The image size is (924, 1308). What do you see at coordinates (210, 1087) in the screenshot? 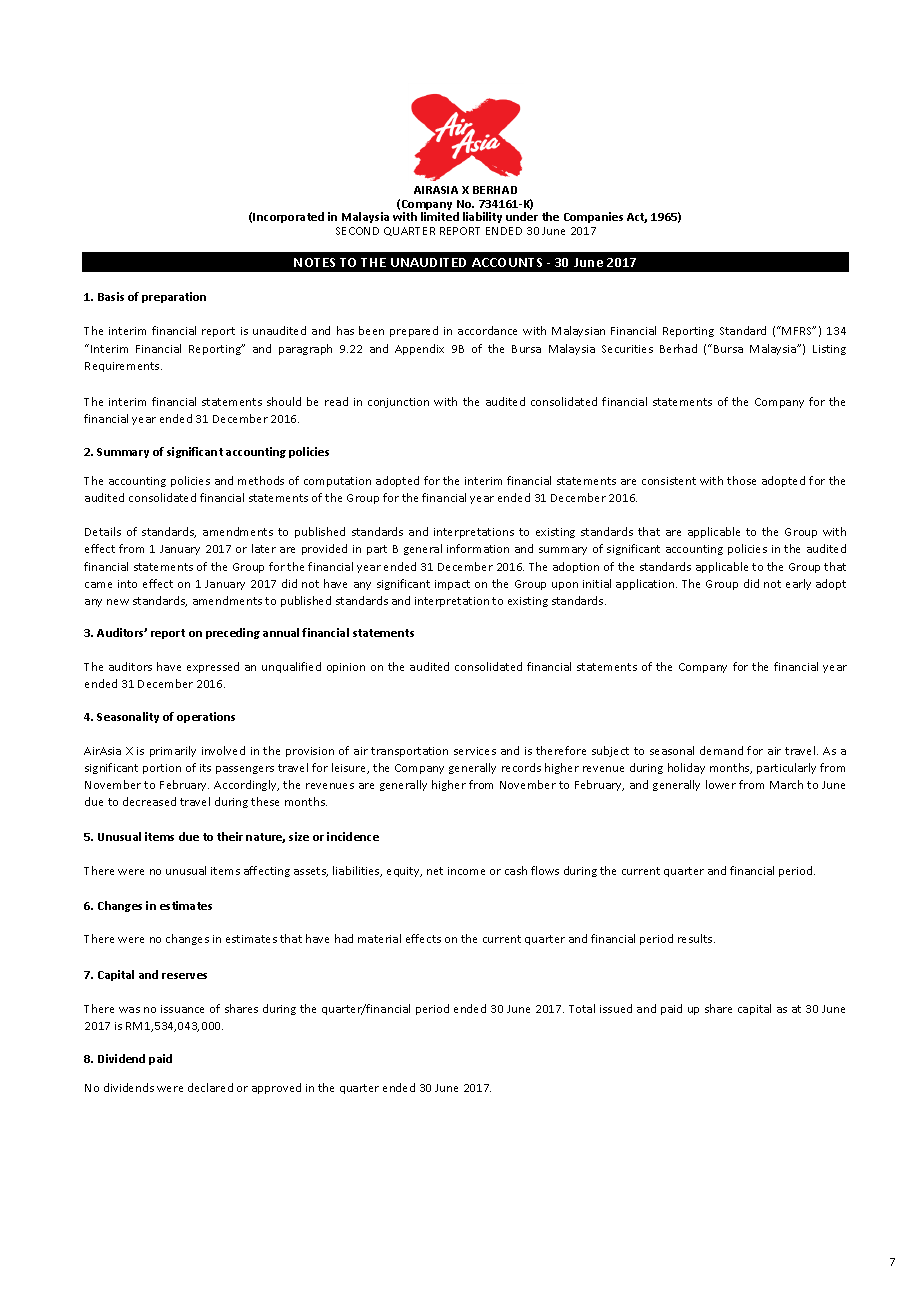
I see `declared` at bounding box center [210, 1087].
